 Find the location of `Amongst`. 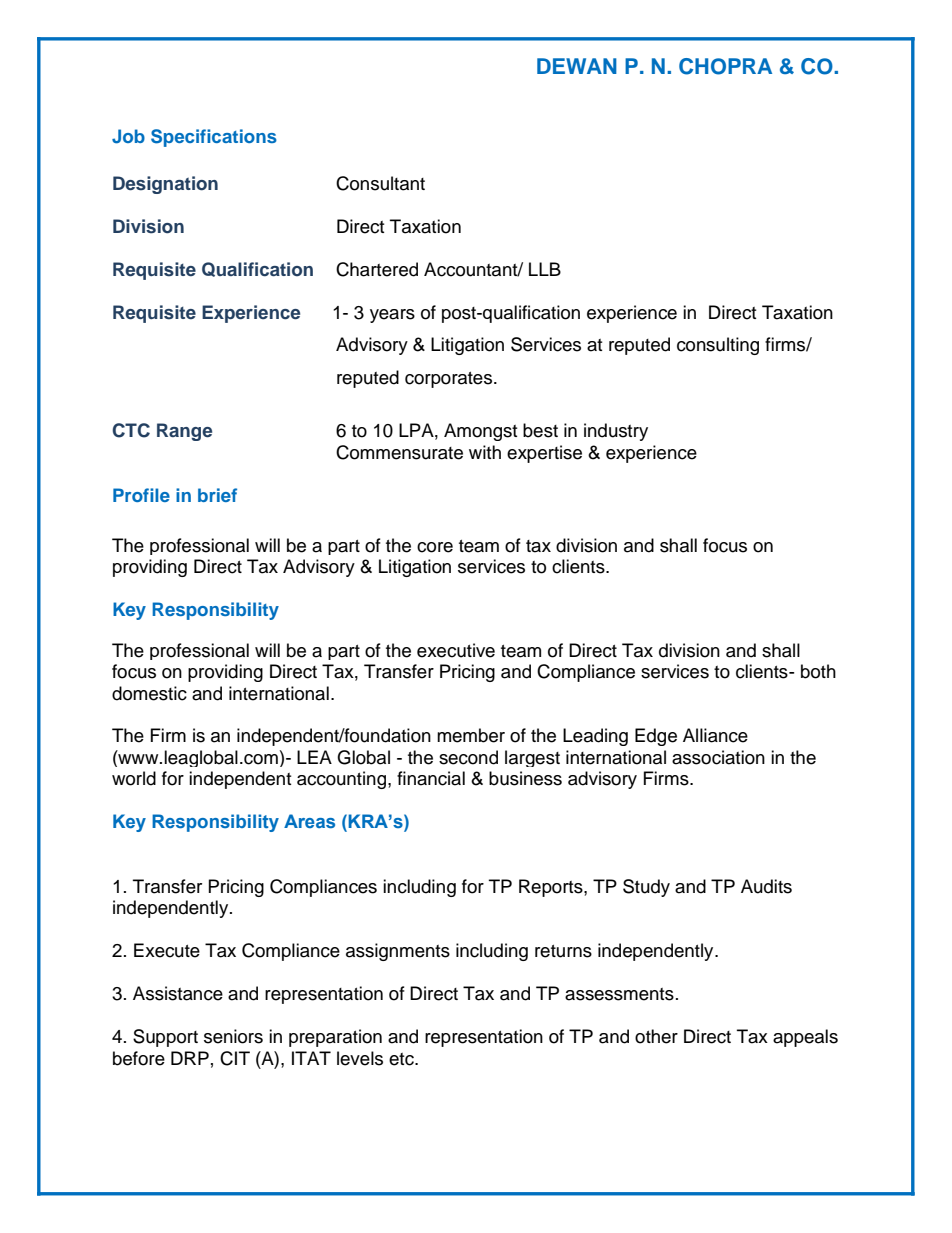

Amongst is located at coordinates (480, 432).
